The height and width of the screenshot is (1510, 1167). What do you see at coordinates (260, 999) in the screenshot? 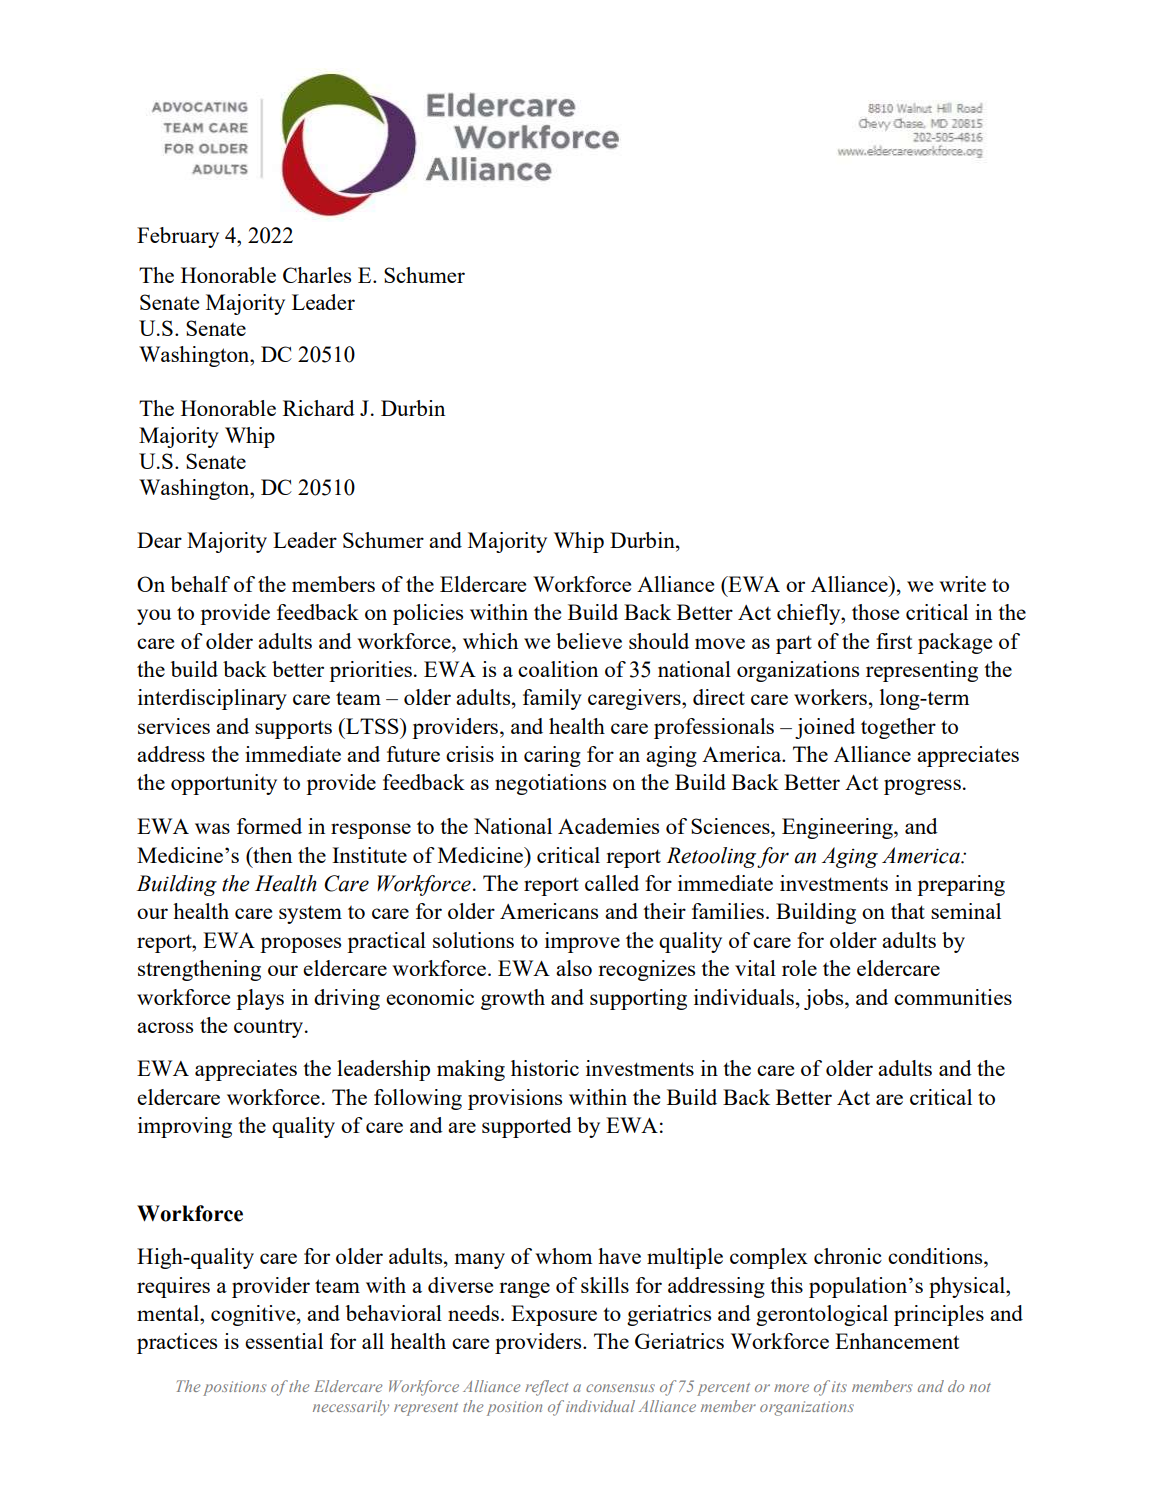
I see `plays` at bounding box center [260, 999].
